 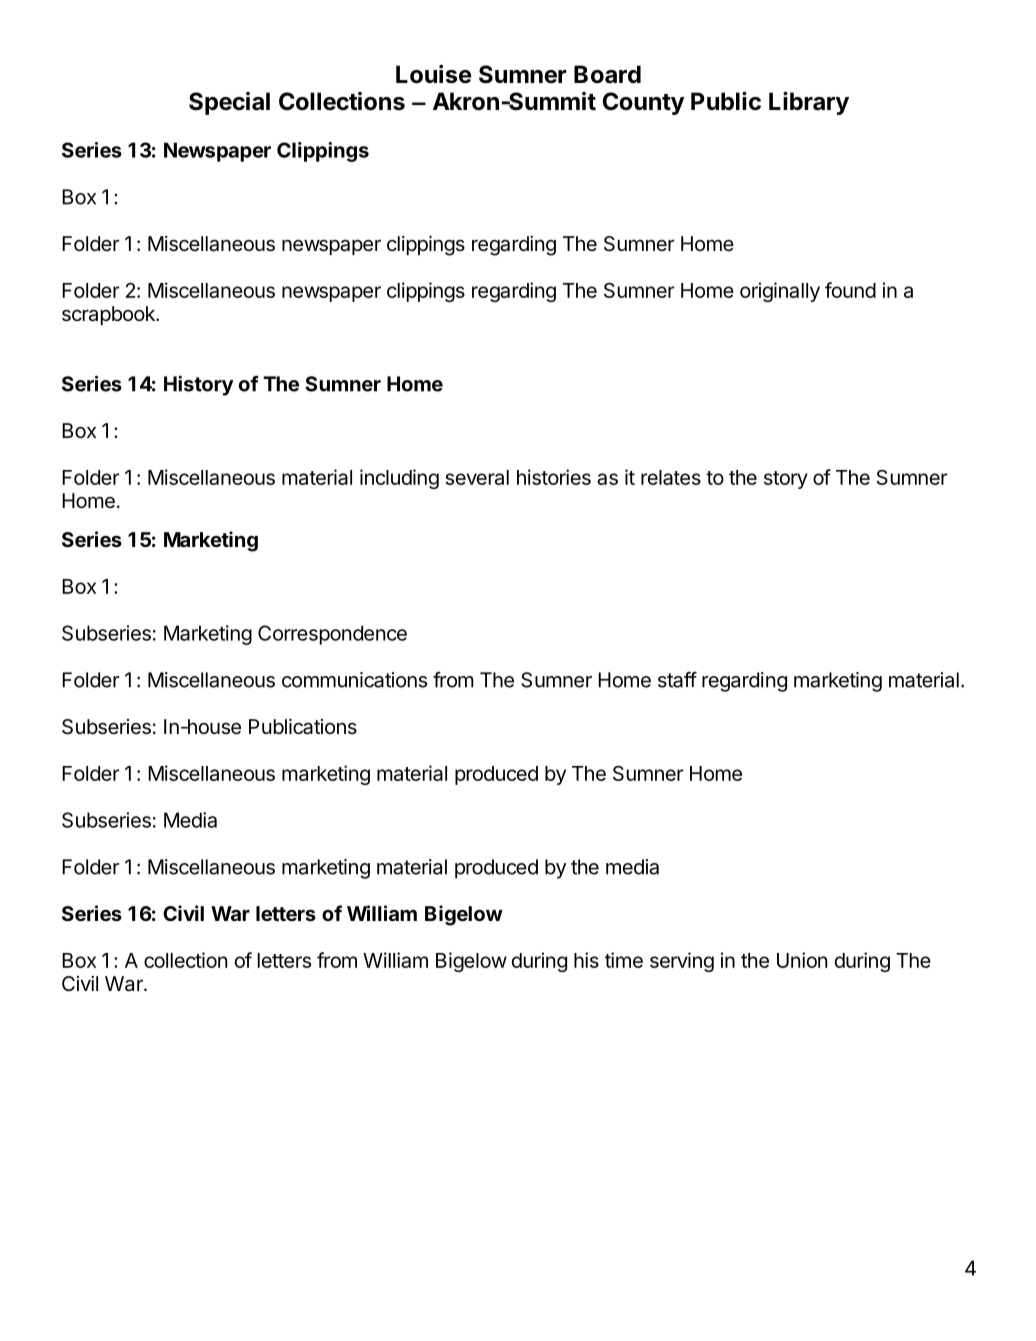 I want to click on Library, so click(x=809, y=103).
